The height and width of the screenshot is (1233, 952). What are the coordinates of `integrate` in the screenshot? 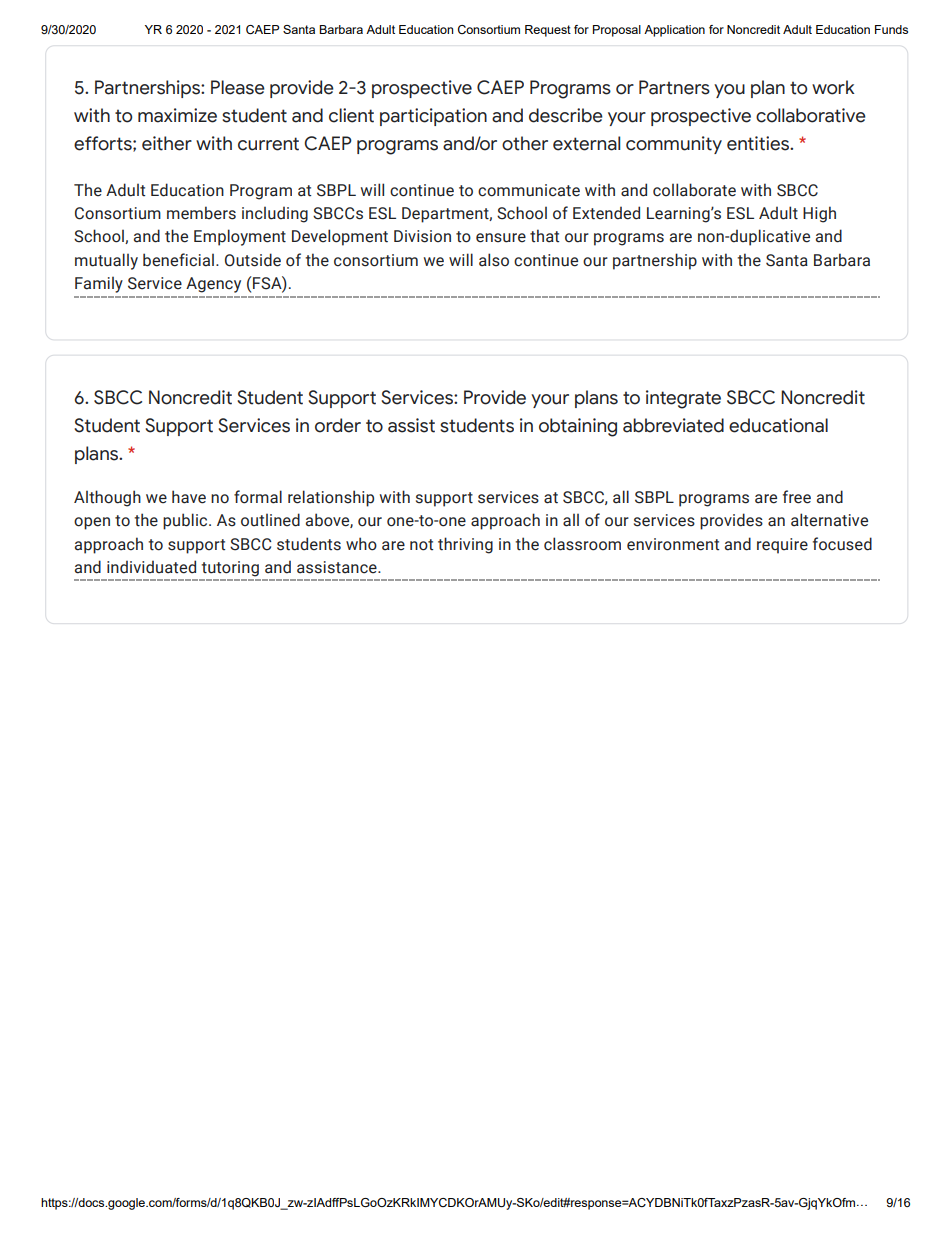 It's located at (683, 399).
